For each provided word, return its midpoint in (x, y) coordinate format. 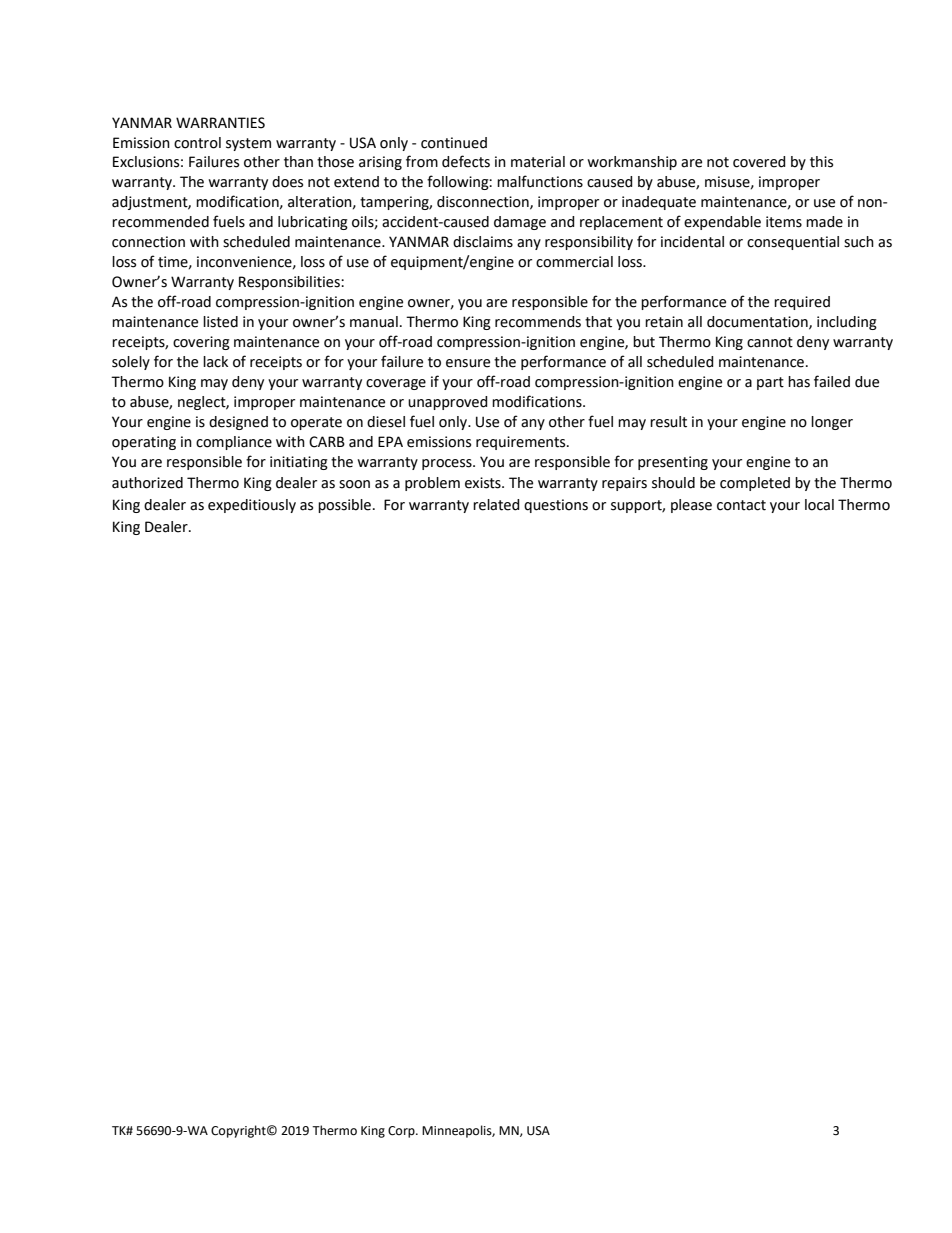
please (691, 506)
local (819, 505)
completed (755, 484)
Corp (402, 1132)
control (197, 143)
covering (201, 343)
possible (344, 506)
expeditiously (252, 506)
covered (759, 162)
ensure (468, 363)
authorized (147, 483)
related (496, 505)
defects (466, 161)
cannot (770, 342)
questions (556, 506)
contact (741, 505)
